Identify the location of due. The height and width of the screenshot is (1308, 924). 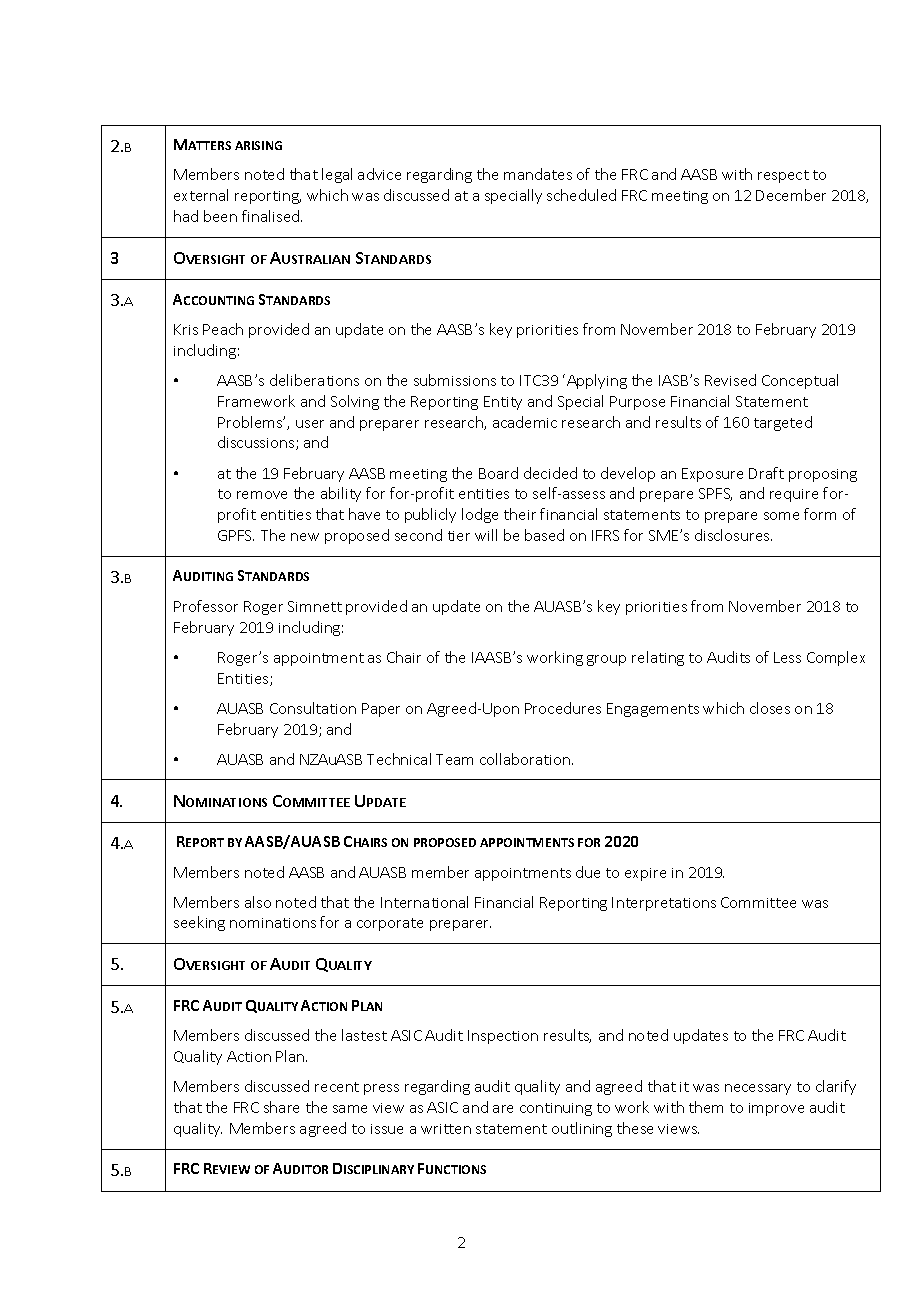
(588, 872).
